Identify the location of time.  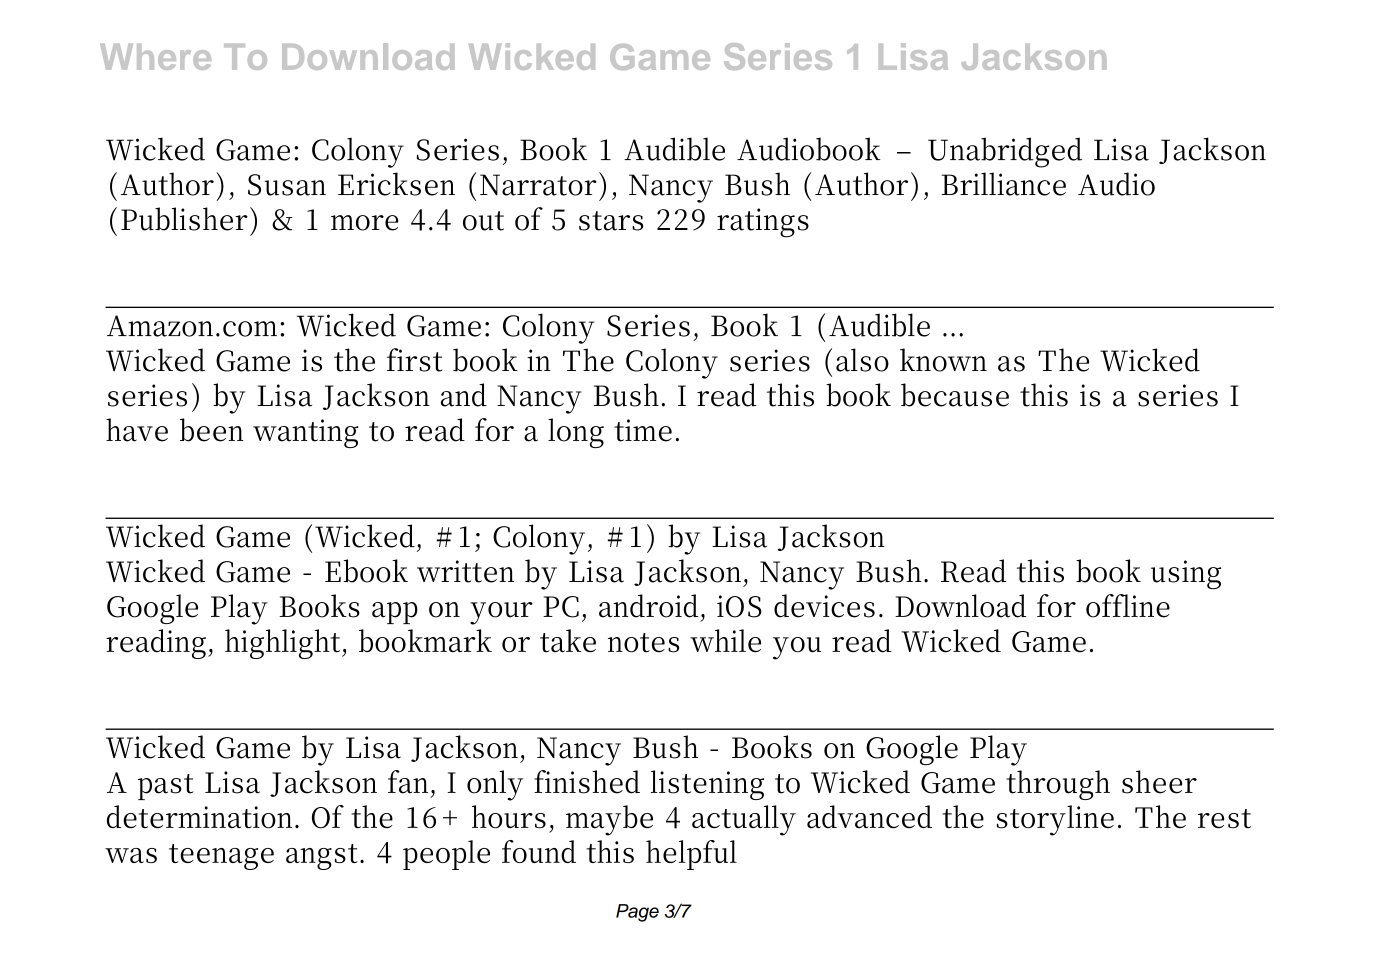
(643, 430).
